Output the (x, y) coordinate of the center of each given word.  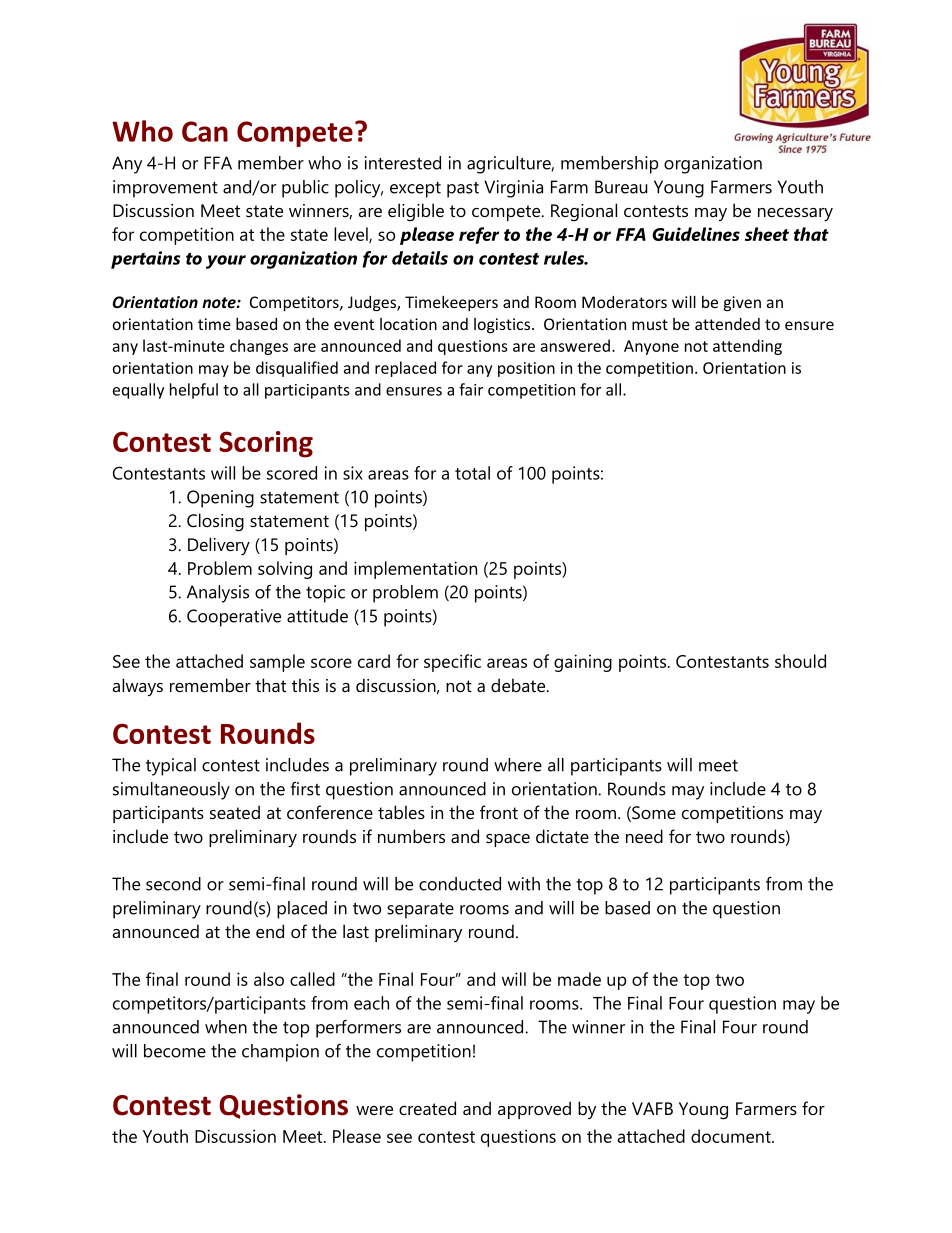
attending (747, 347)
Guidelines (696, 234)
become (175, 1051)
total (472, 473)
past (463, 190)
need (644, 836)
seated (235, 812)
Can (205, 131)
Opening (220, 499)
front (499, 812)
